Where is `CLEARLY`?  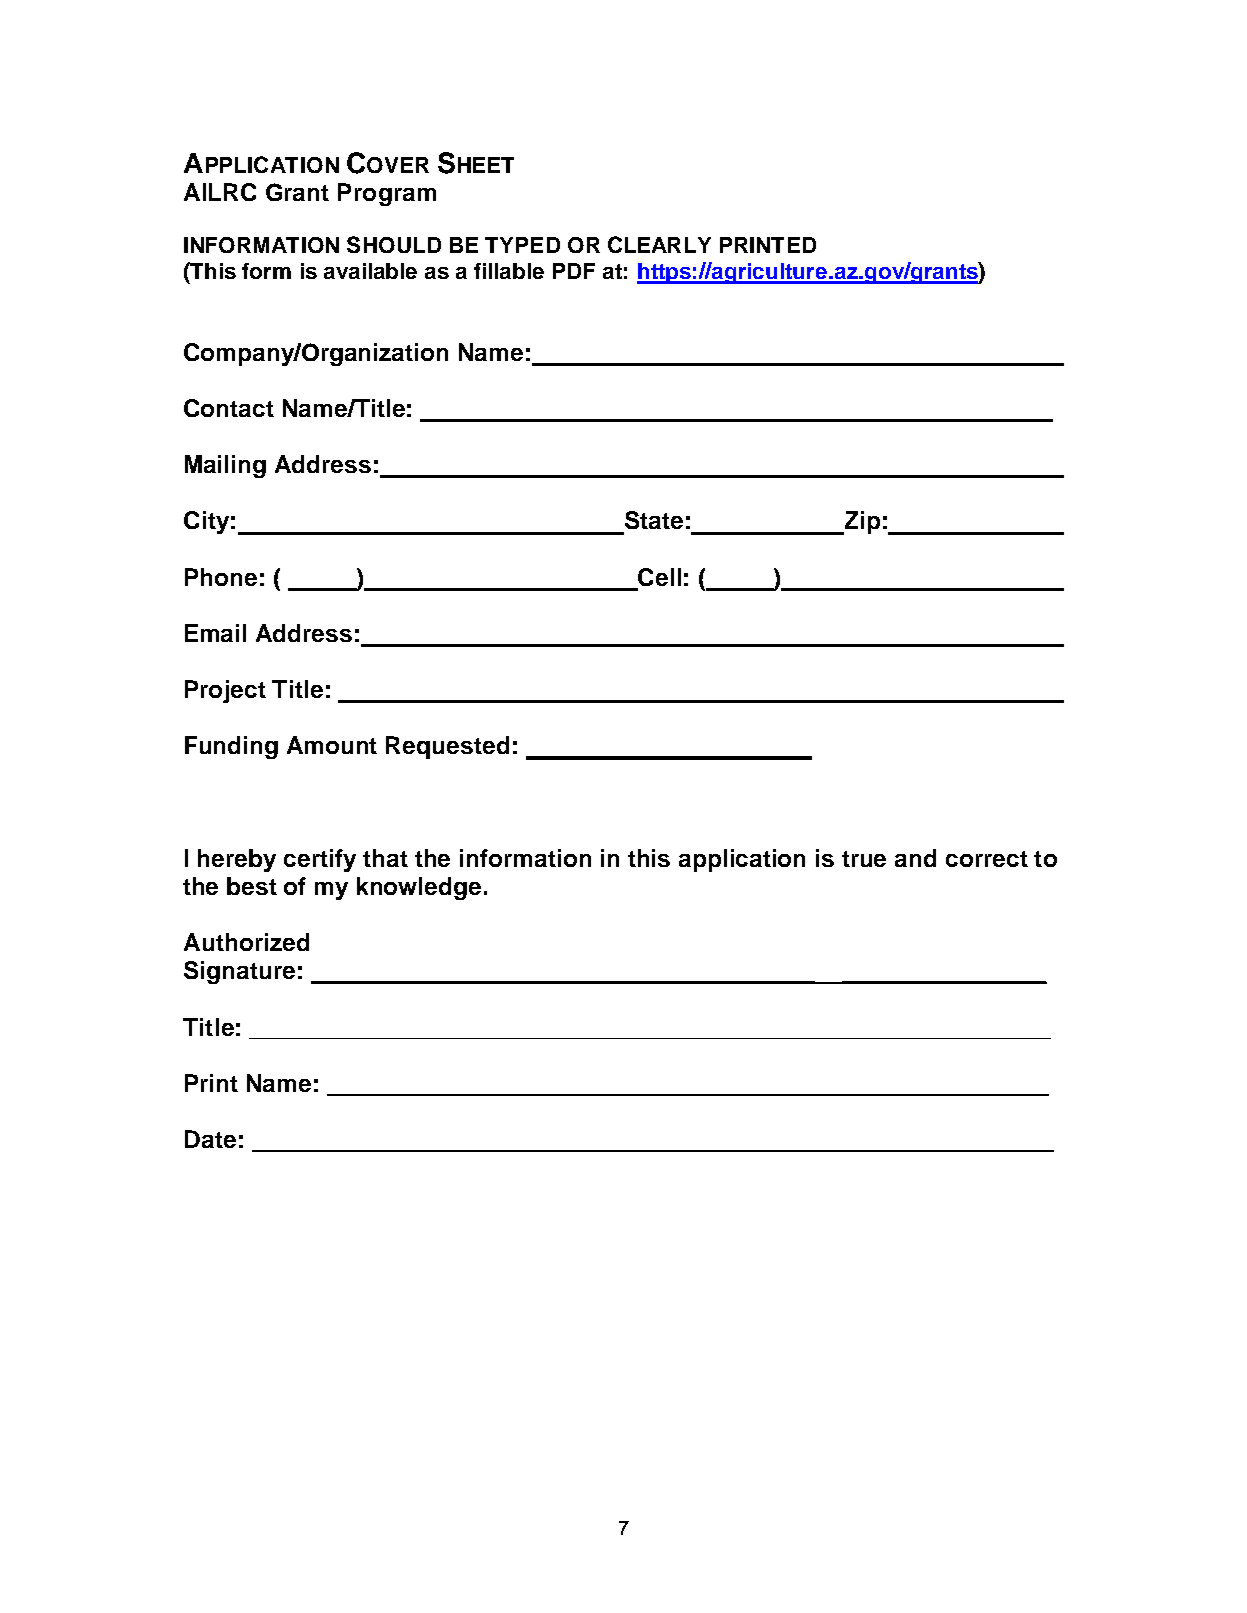
CLEARLY is located at coordinates (659, 244).
